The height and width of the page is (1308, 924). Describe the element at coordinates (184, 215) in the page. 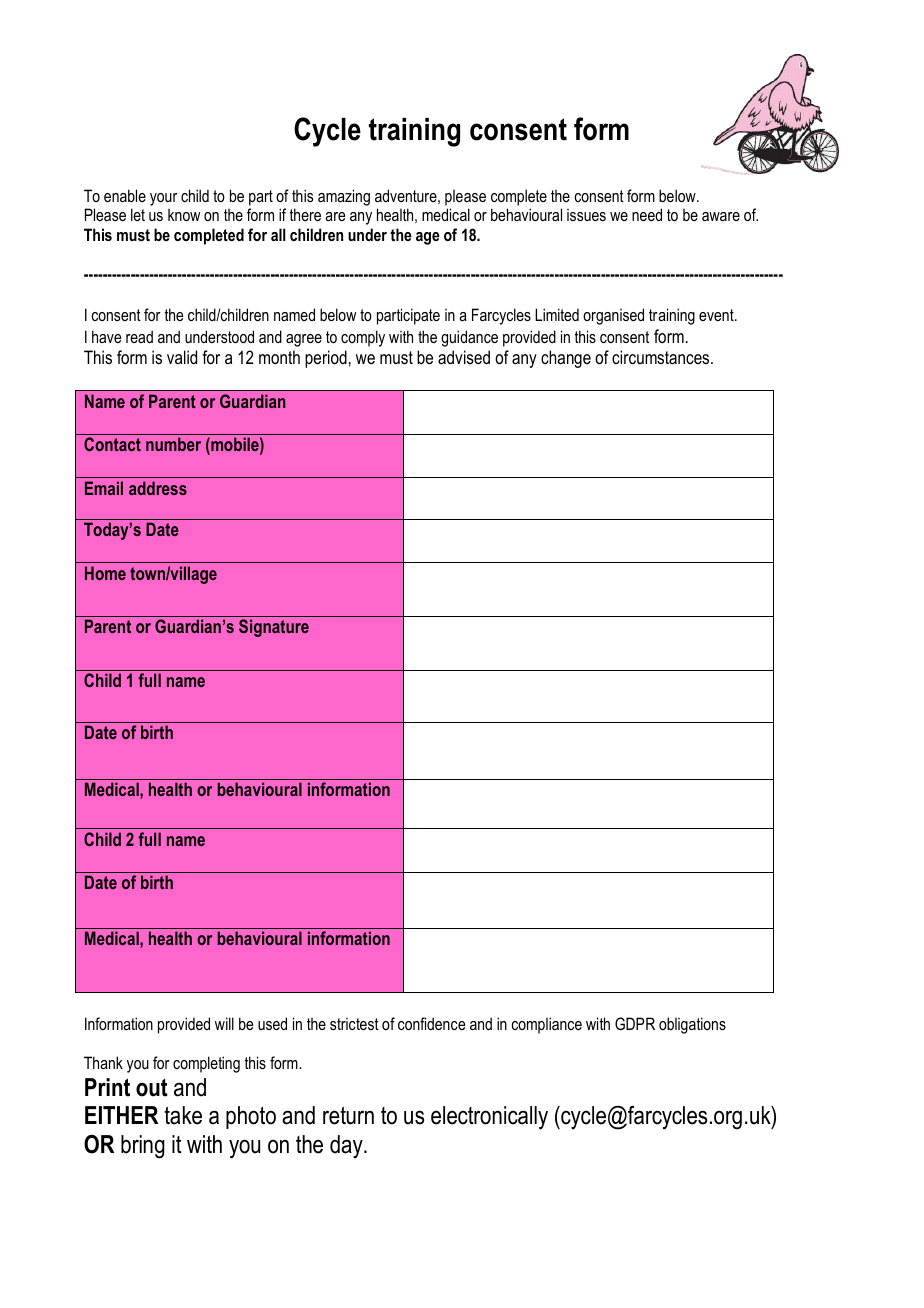

I see `know` at that location.
